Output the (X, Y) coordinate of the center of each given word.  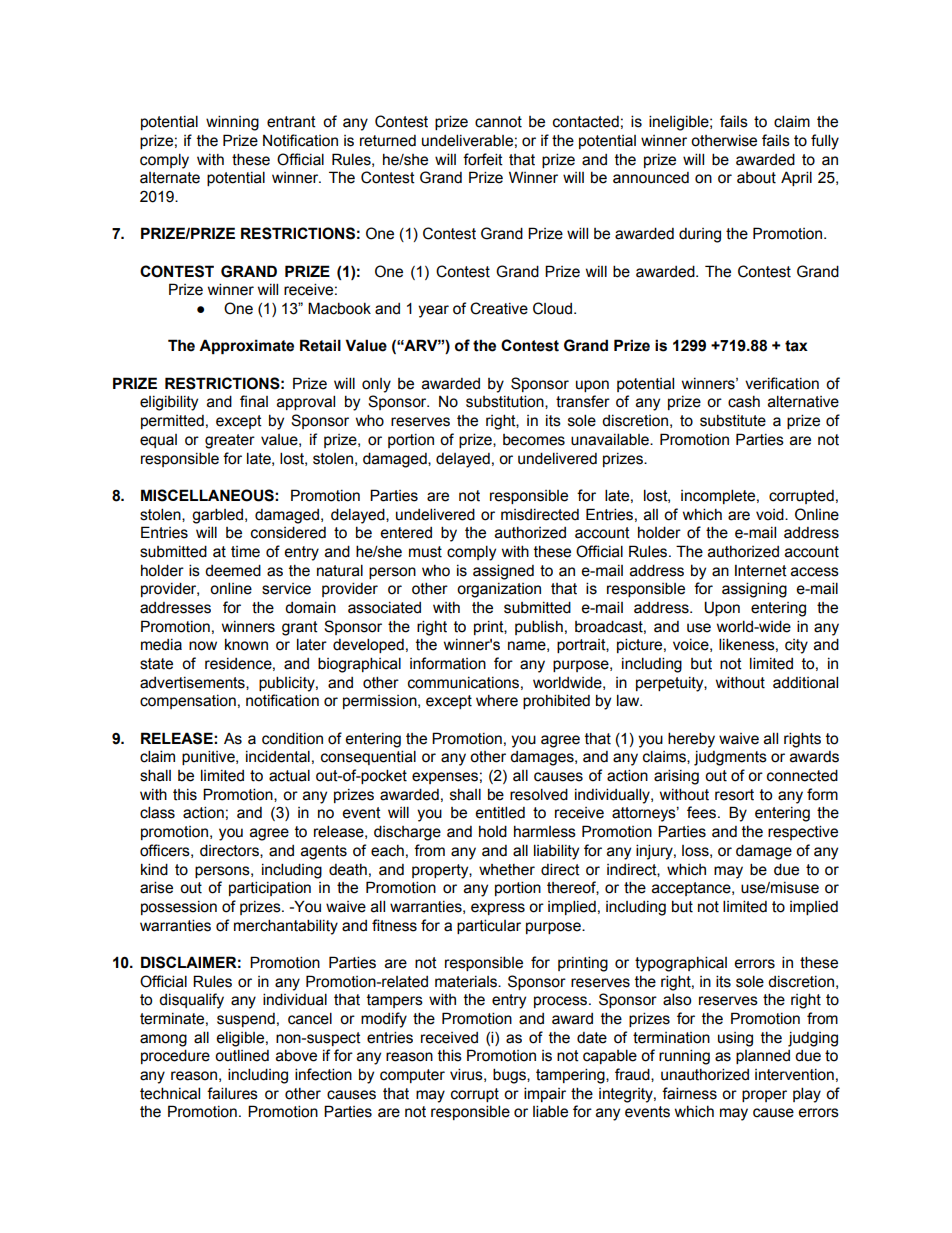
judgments (730, 758)
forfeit (483, 159)
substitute (733, 420)
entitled (500, 812)
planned (763, 1057)
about (756, 178)
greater (230, 441)
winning (232, 123)
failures (232, 1093)
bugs (510, 1076)
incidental (278, 756)
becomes (534, 440)
